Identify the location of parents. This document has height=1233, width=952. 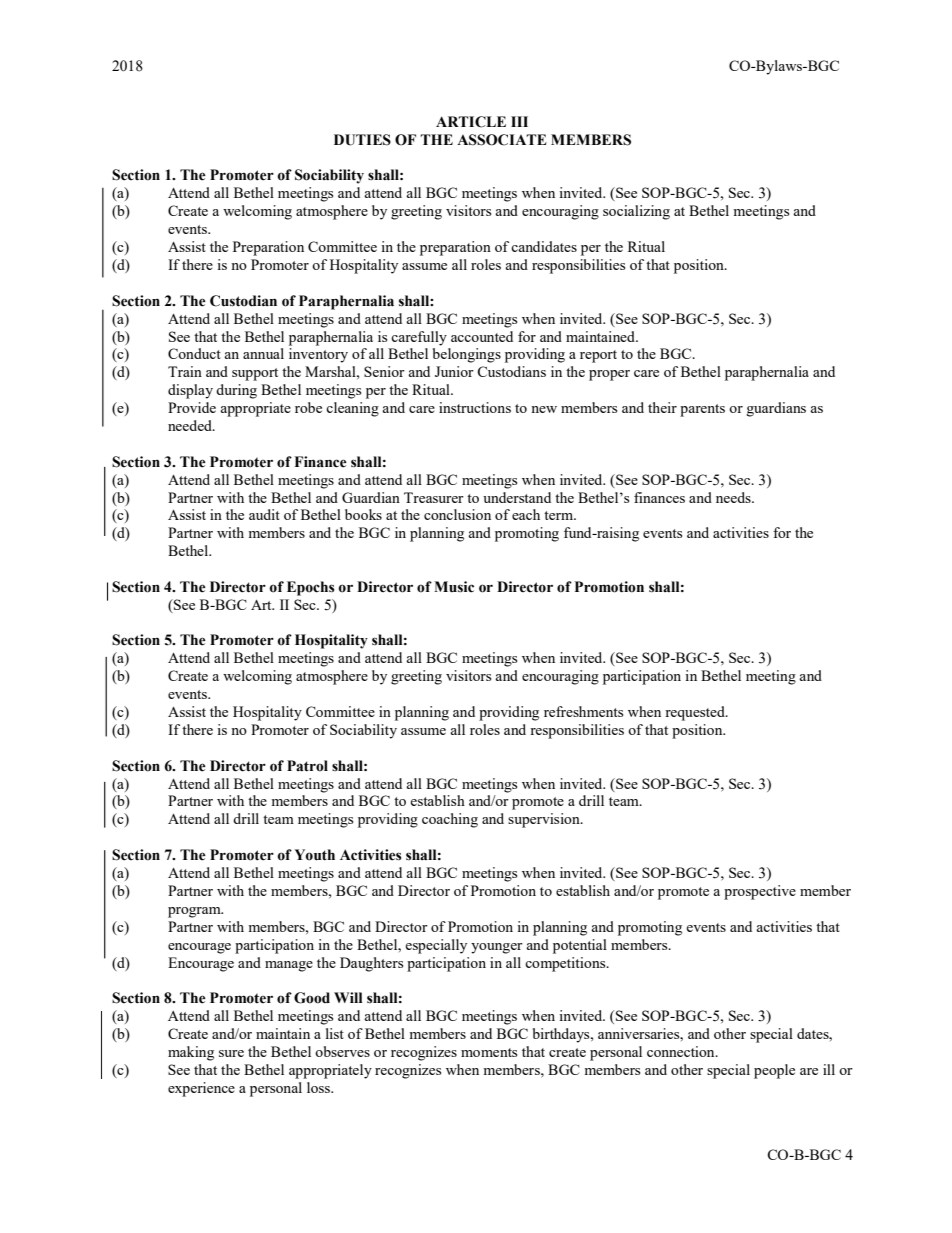
(702, 410).
